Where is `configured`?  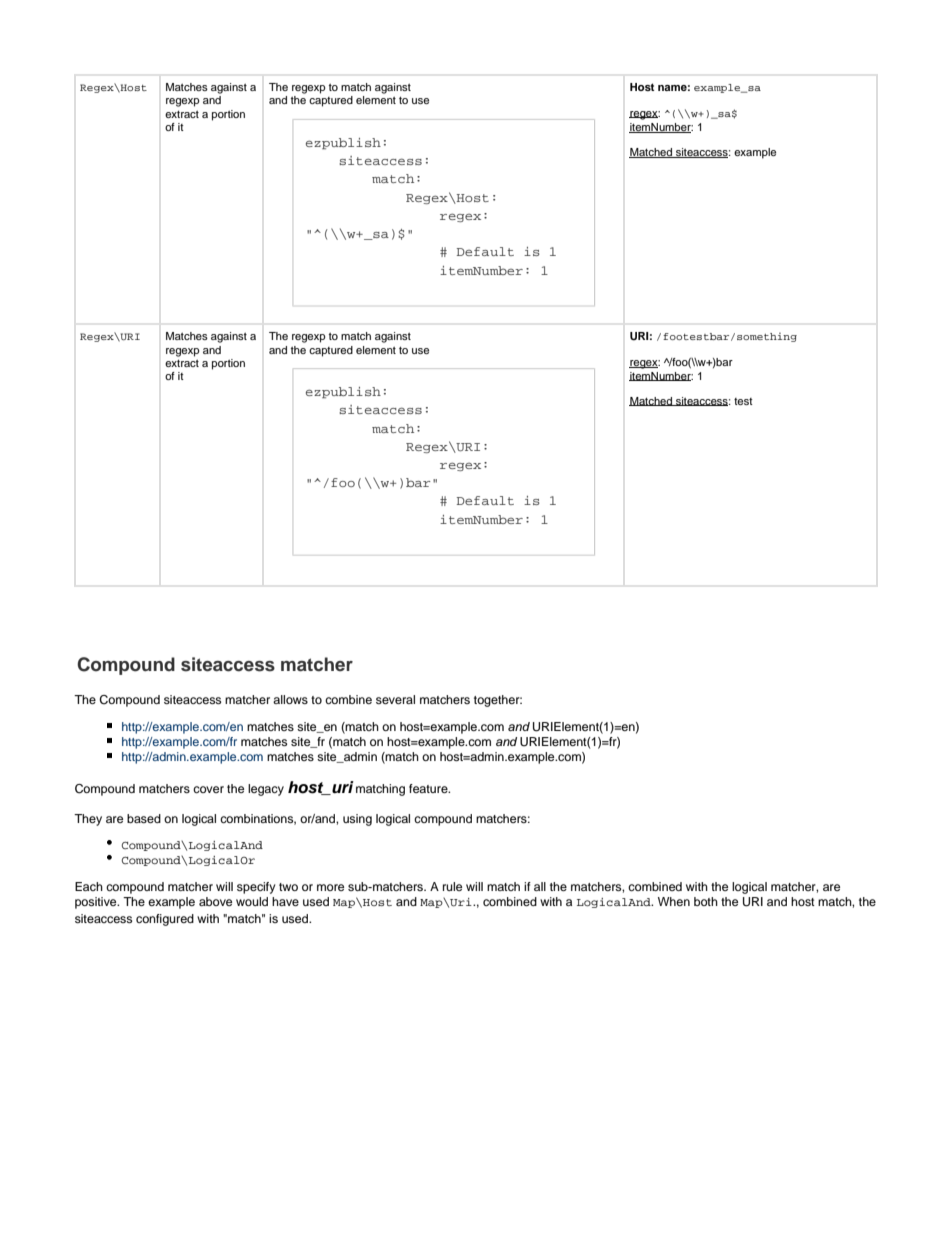
configured is located at coordinates (165, 920).
